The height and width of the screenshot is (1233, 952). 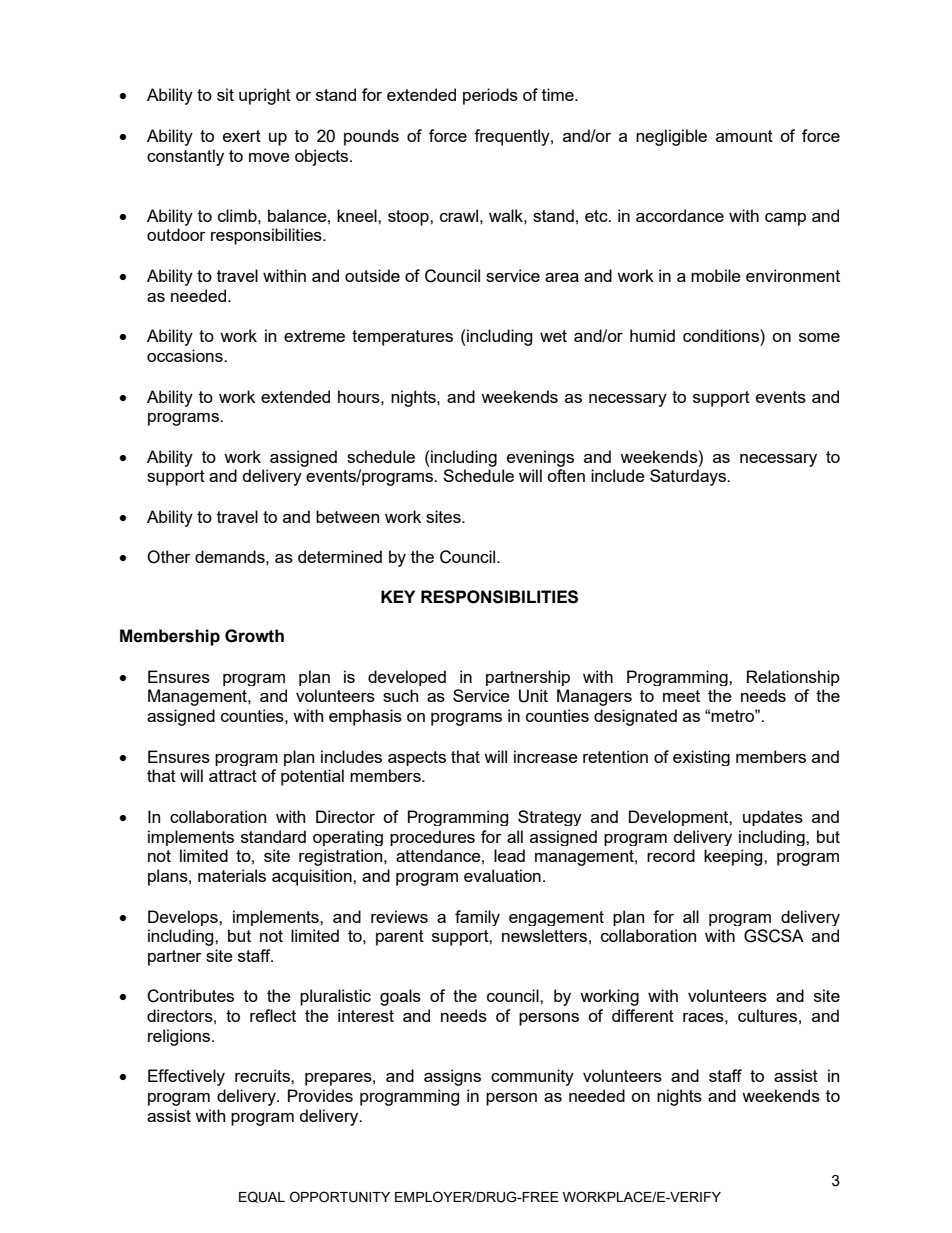 What do you see at coordinates (233, 776) in the screenshot?
I see `attract` at bounding box center [233, 776].
